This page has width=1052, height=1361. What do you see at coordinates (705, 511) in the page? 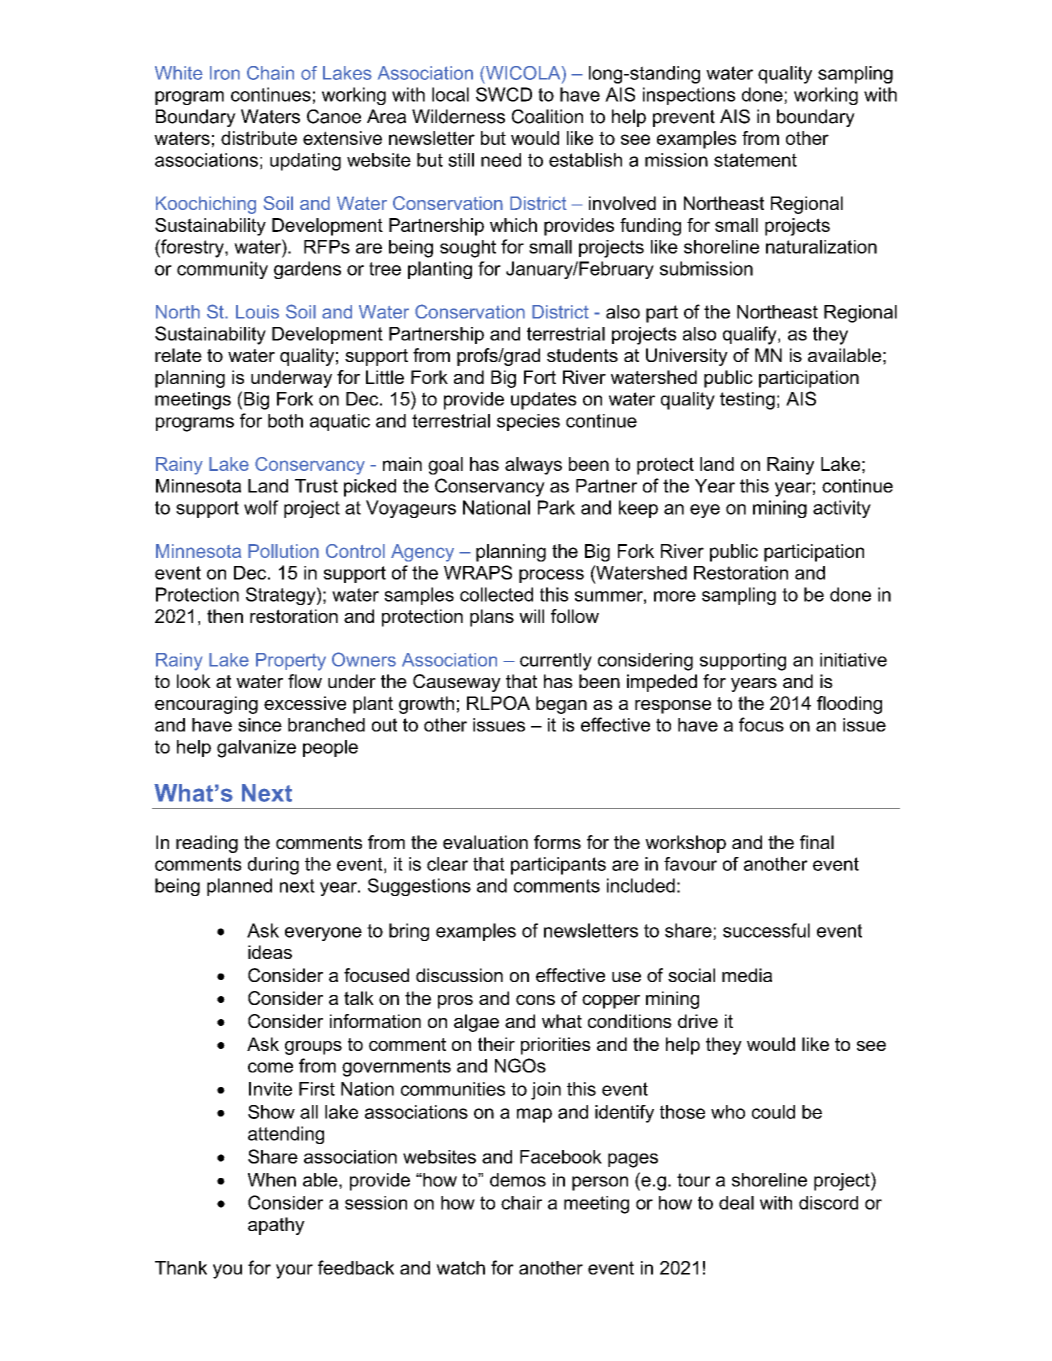
I see `eye` at bounding box center [705, 511].
